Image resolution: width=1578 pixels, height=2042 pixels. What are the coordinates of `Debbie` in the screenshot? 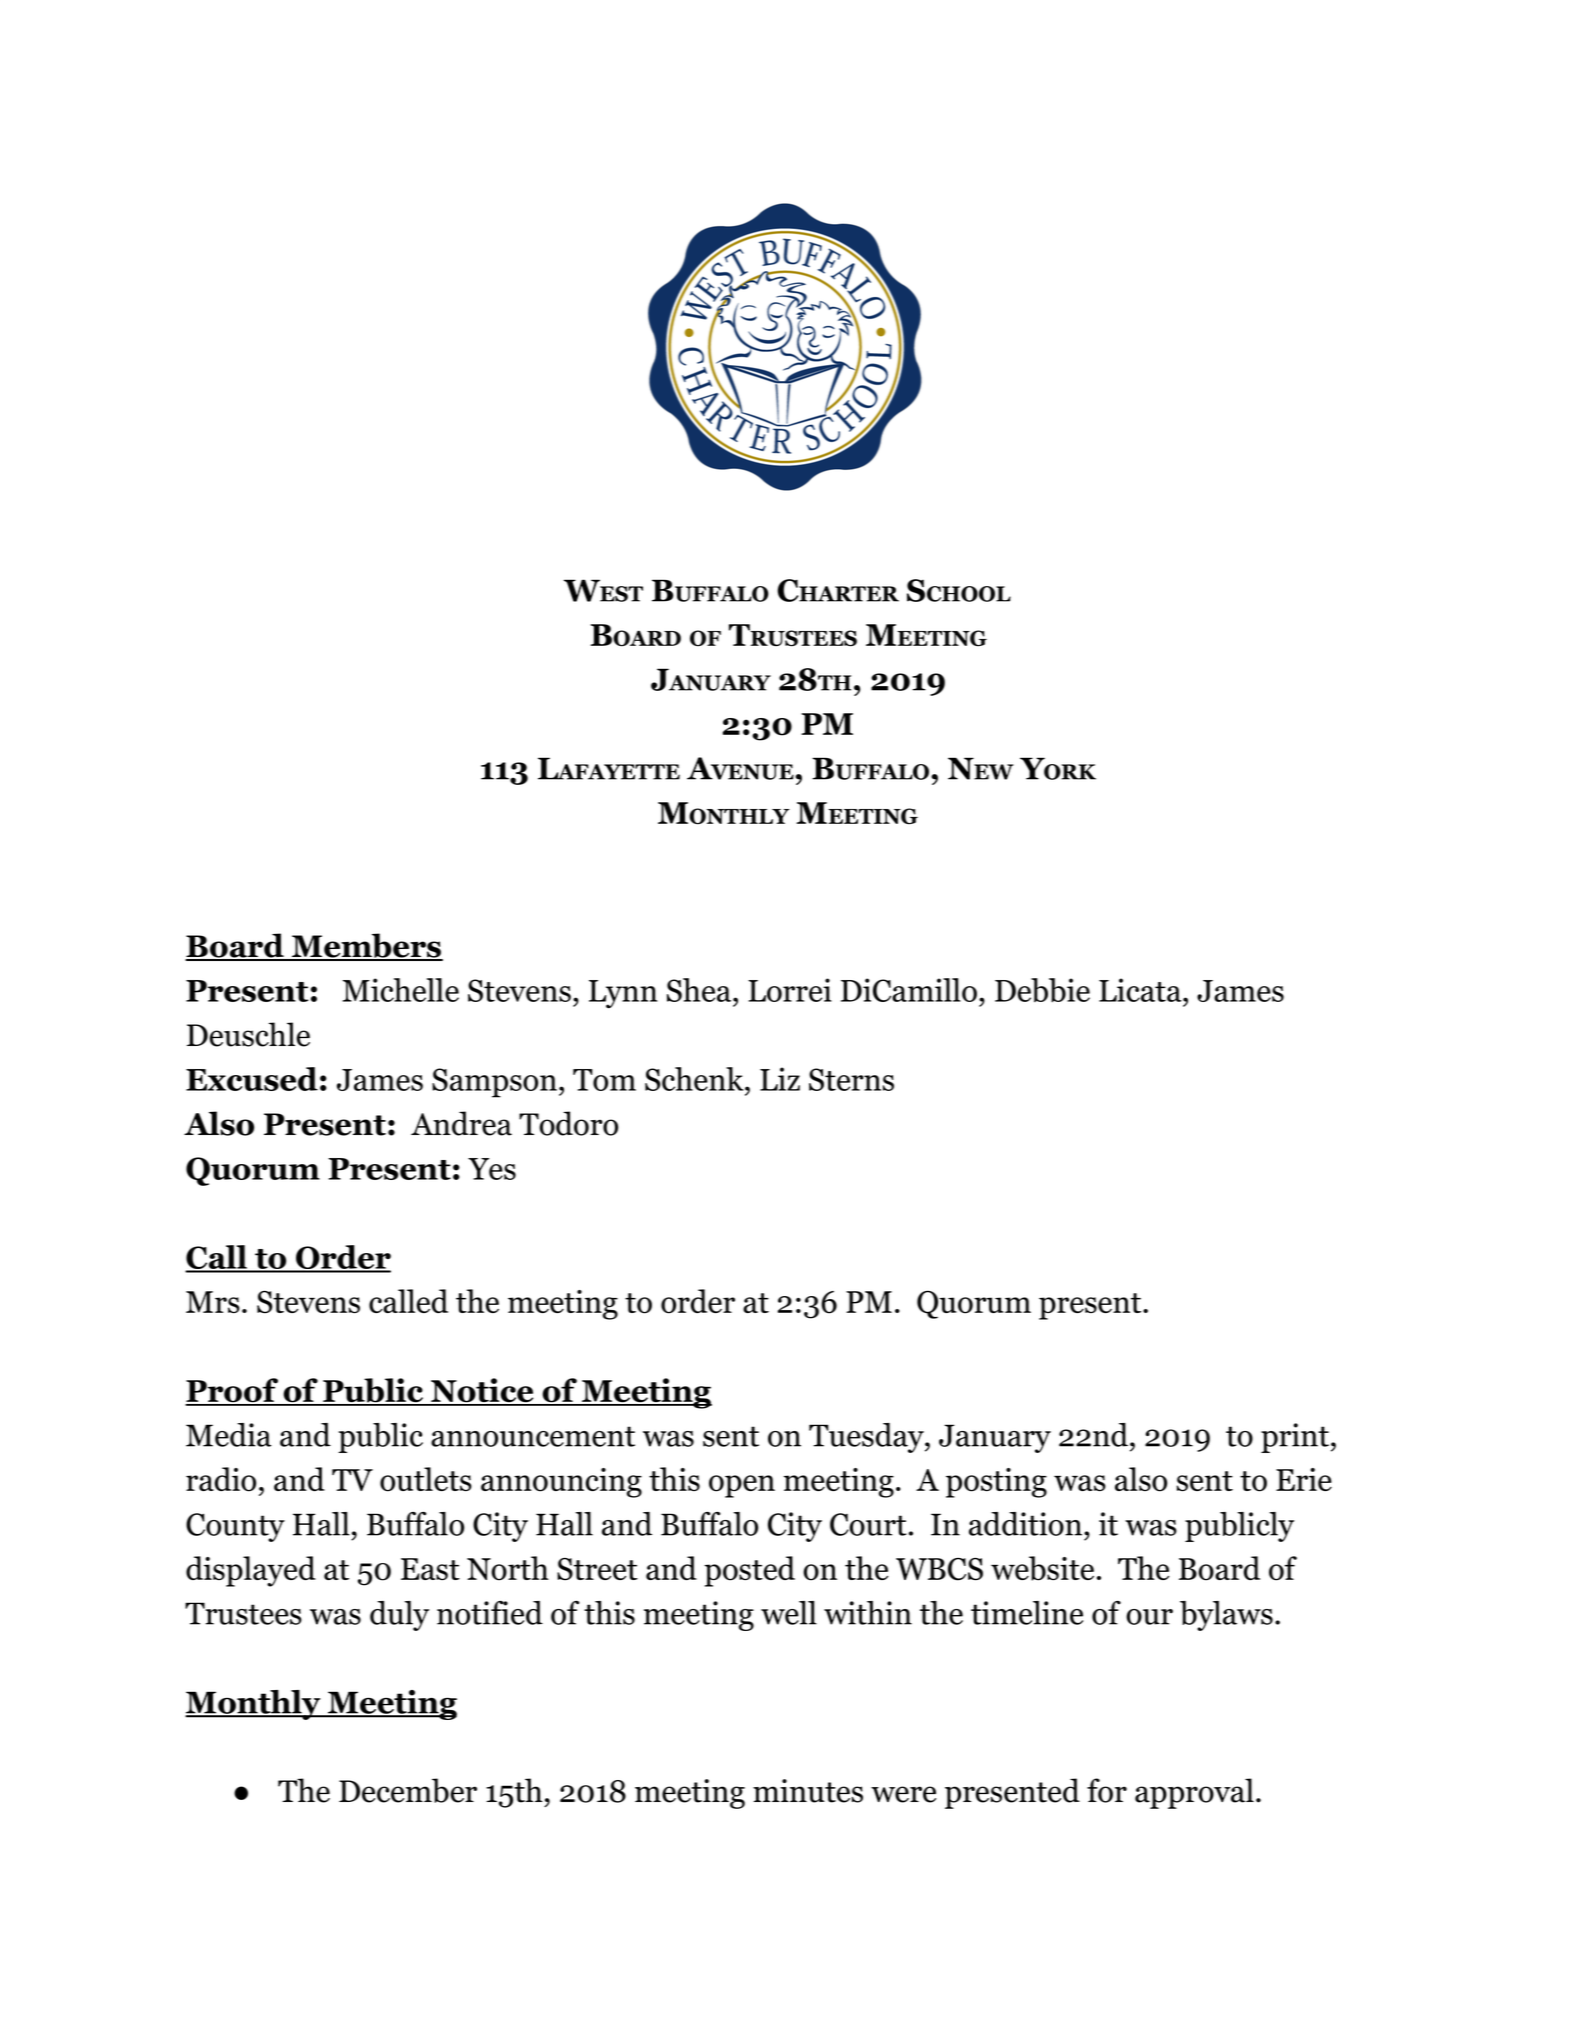 It's located at (1042, 990).
